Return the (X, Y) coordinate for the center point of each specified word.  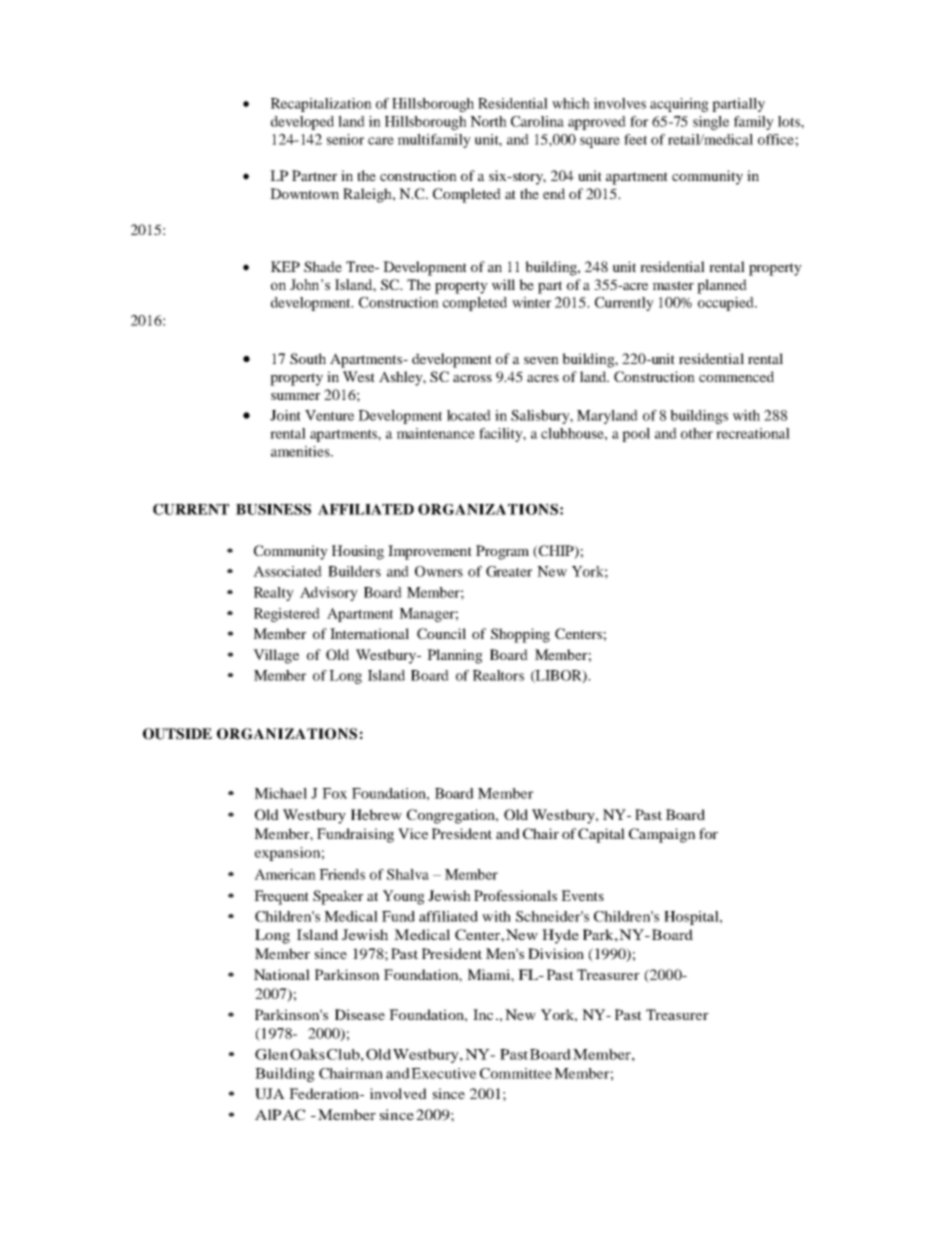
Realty (274, 594)
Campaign (662, 835)
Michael (280, 793)
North (488, 121)
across (472, 378)
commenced (736, 376)
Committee (516, 1073)
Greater (509, 571)
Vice (413, 833)
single (711, 123)
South (308, 358)
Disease (360, 1014)
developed (302, 123)
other (697, 433)
